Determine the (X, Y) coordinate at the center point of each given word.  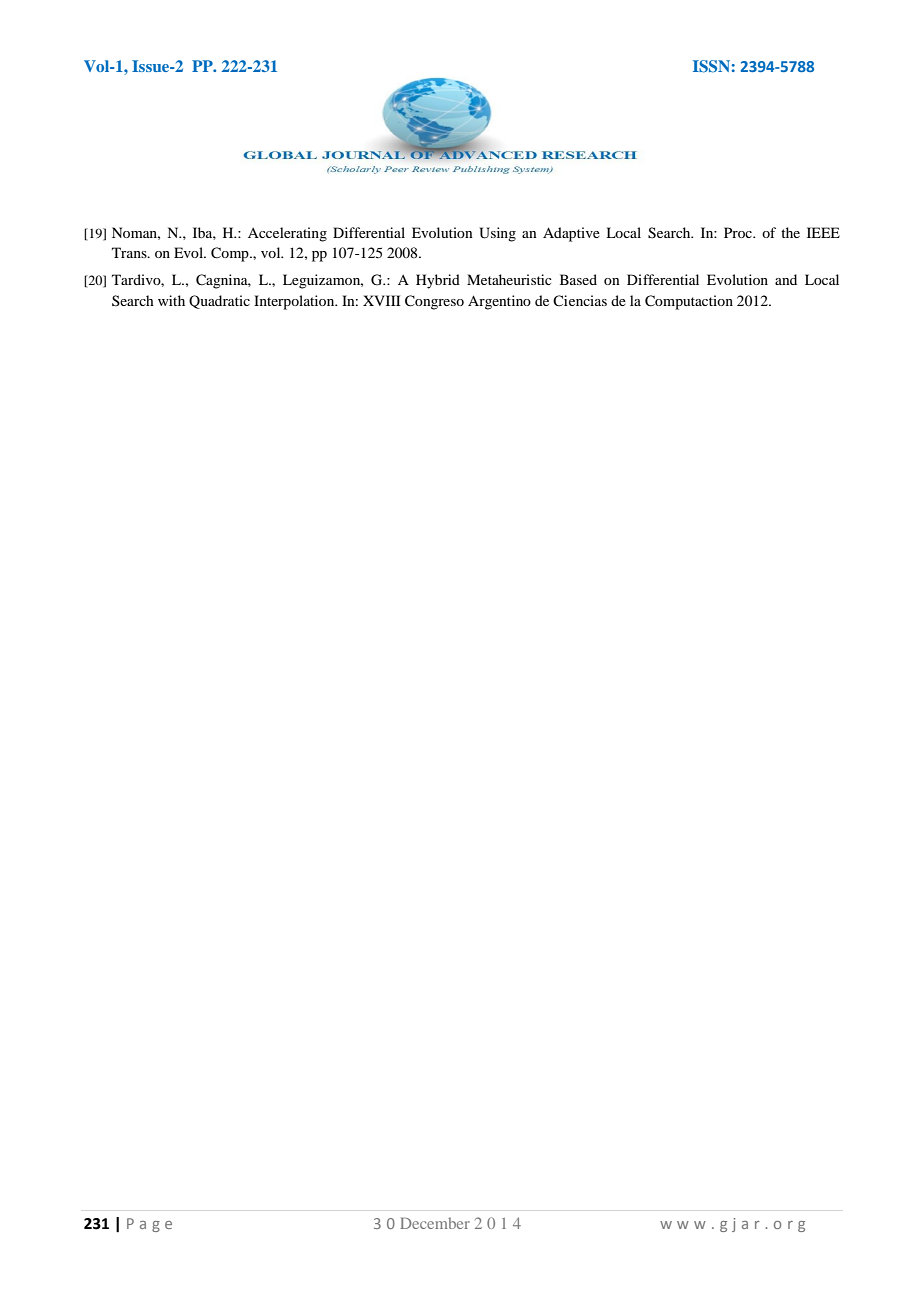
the (790, 232)
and (786, 279)
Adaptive (571, 234)
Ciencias (580, 300)
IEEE (823, 232)
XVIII (382, 300)
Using (497, 234)
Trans (130, 252)
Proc (739, 232)
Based (578, 279)
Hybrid (438, 281)
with (171, 300)
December (435, 1223)
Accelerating (287, 234)
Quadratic (219, 302)
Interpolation (295, 302)
